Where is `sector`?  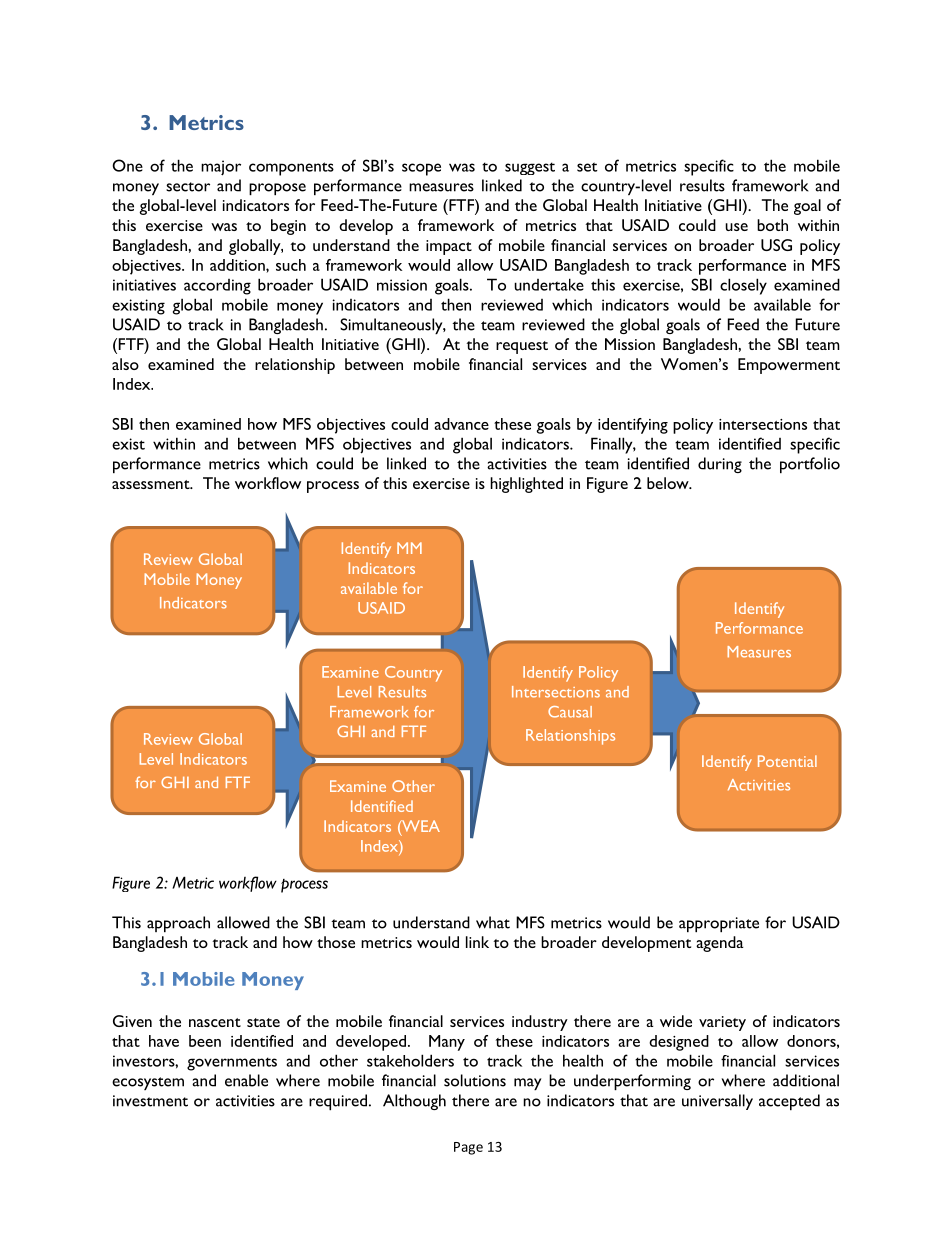
sector is located at coordinates (188, 187).
